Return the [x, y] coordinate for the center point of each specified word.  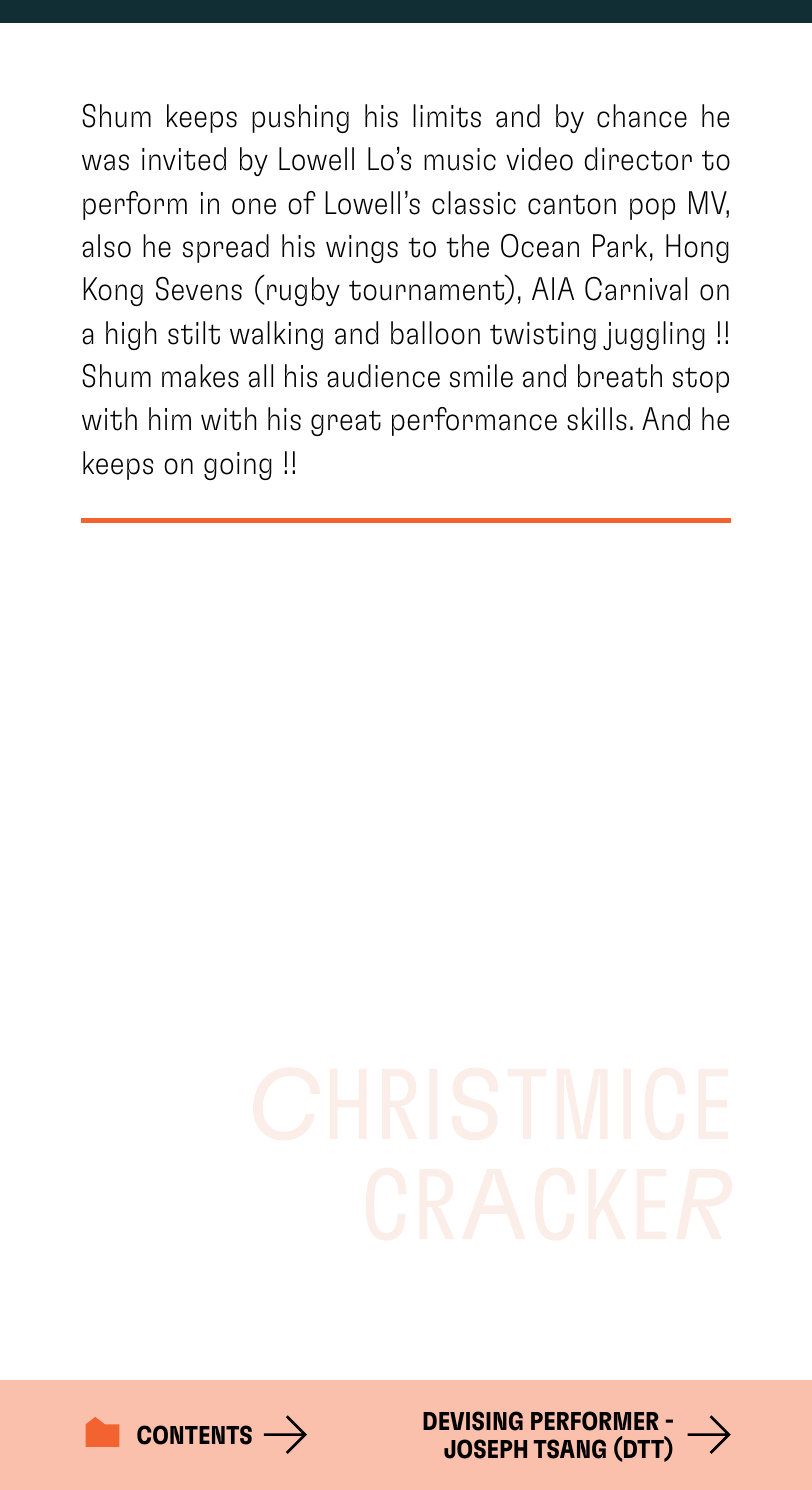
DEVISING [473, 1421]
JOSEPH [485, 1449]
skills [597, 419]
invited [184, 159]
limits [447, 116]
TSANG [570, 1449]
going [238, 466]
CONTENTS [194, 1435]
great [346, 423]
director [638, 159]
